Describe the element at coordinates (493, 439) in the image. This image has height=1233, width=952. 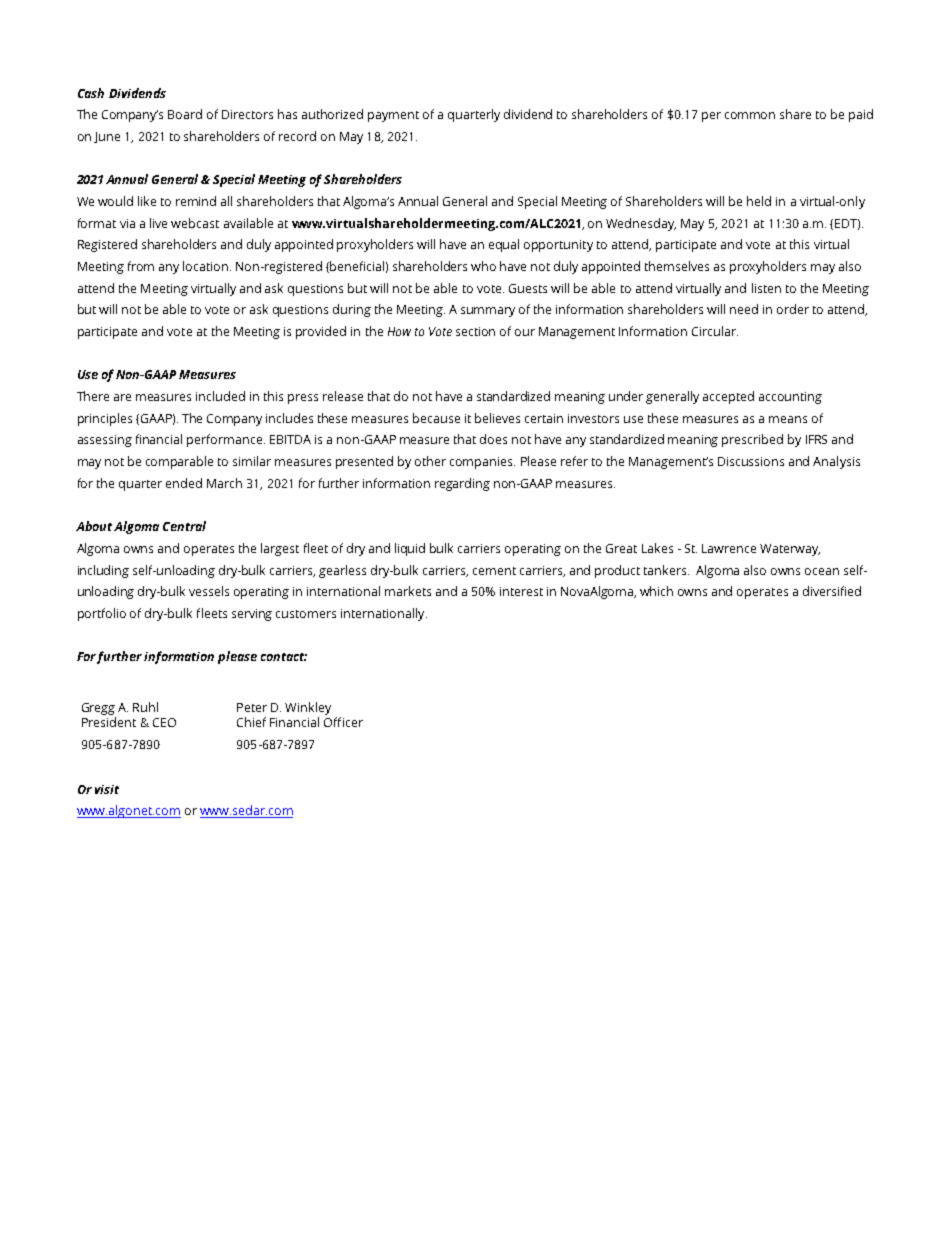
I see `does` at that location.
